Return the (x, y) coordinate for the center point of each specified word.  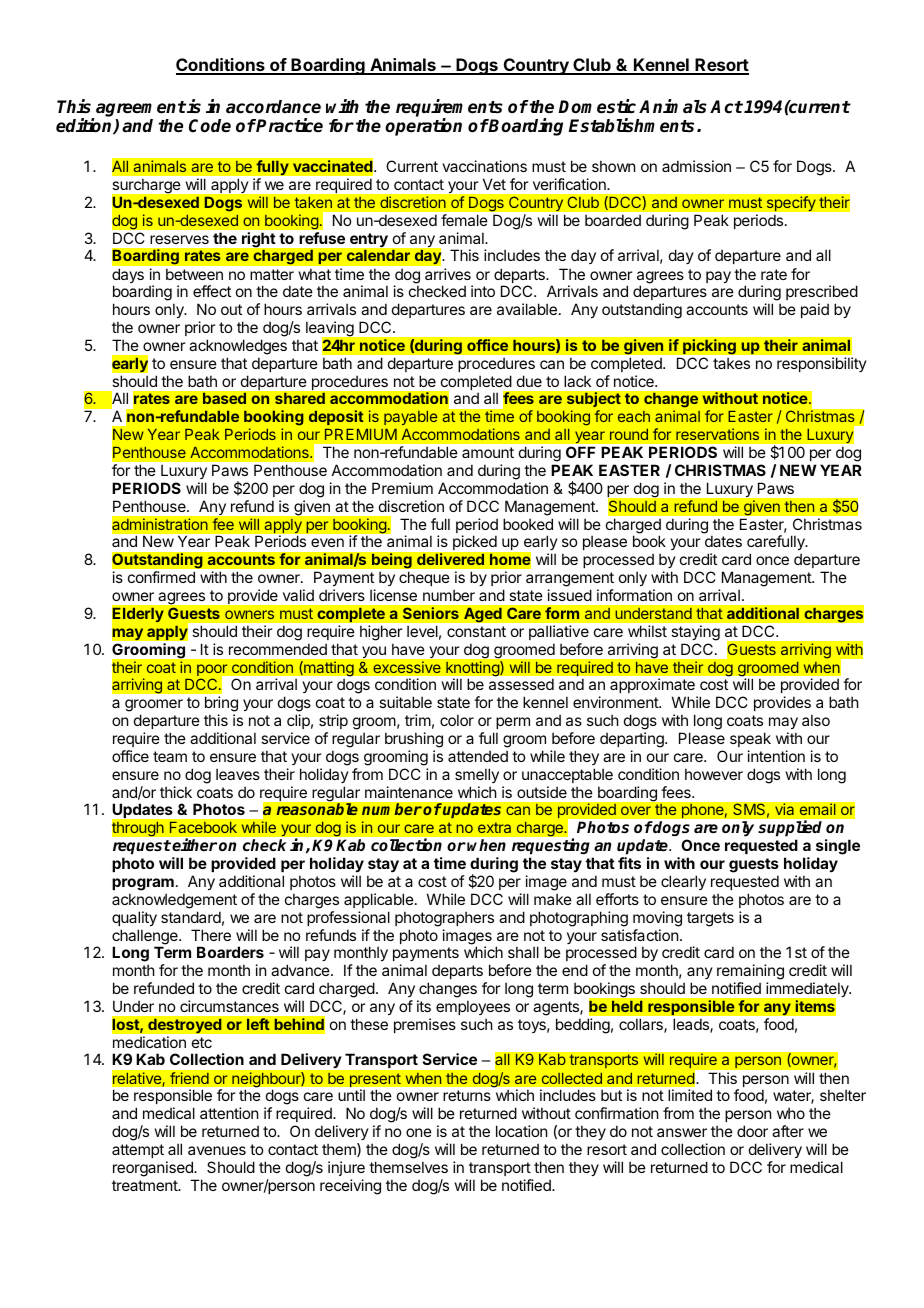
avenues (217, 1150)
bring (221, 705)
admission (696, 166)
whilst (647, 631)
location (521, 1131)
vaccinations (484, 166)
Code (210, 126)
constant (476, 631)
